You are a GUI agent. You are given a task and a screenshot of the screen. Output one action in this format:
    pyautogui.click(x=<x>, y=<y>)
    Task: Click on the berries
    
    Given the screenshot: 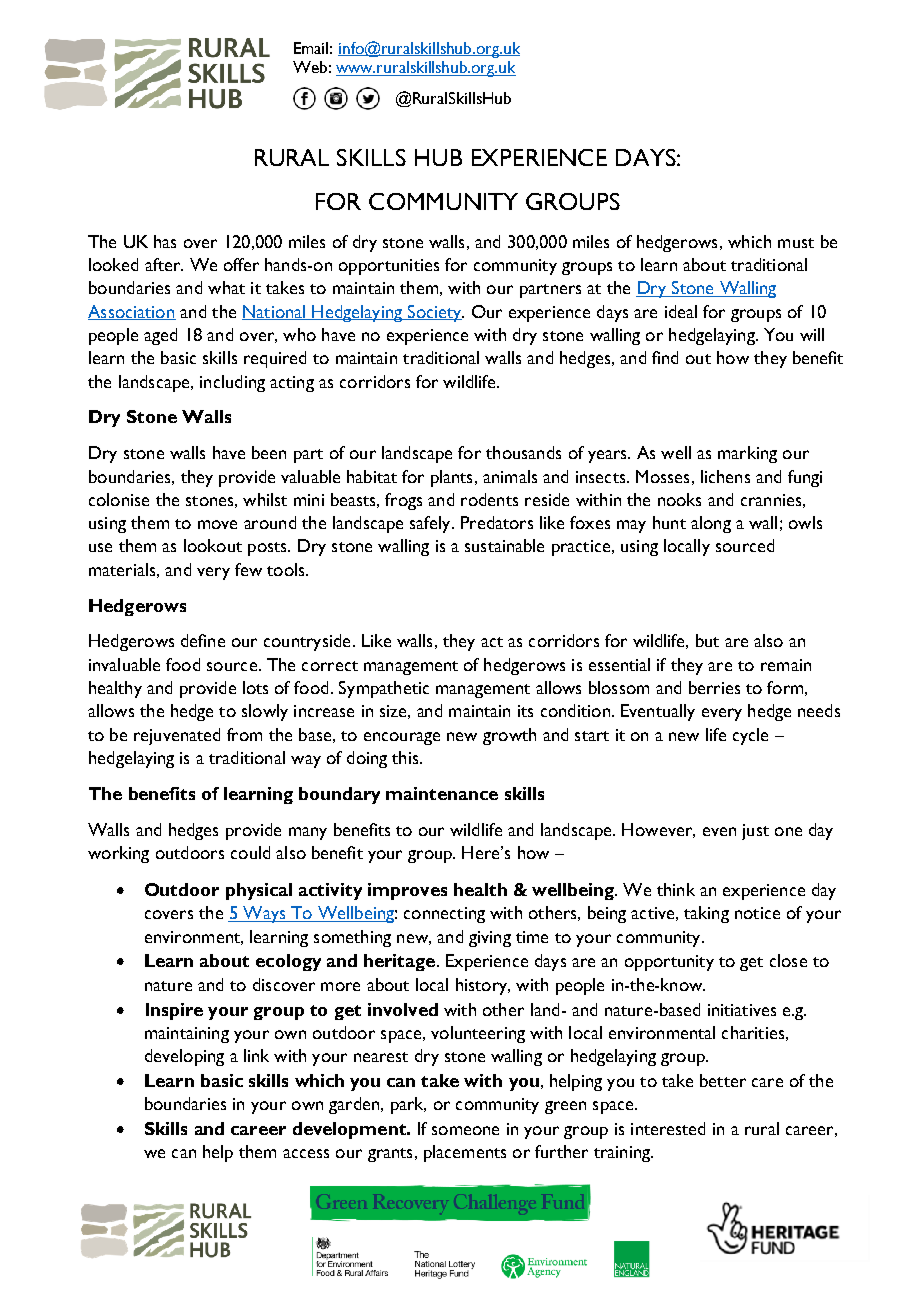 What is the action you would take?
    pyautogui.click(x=714, y=687)
